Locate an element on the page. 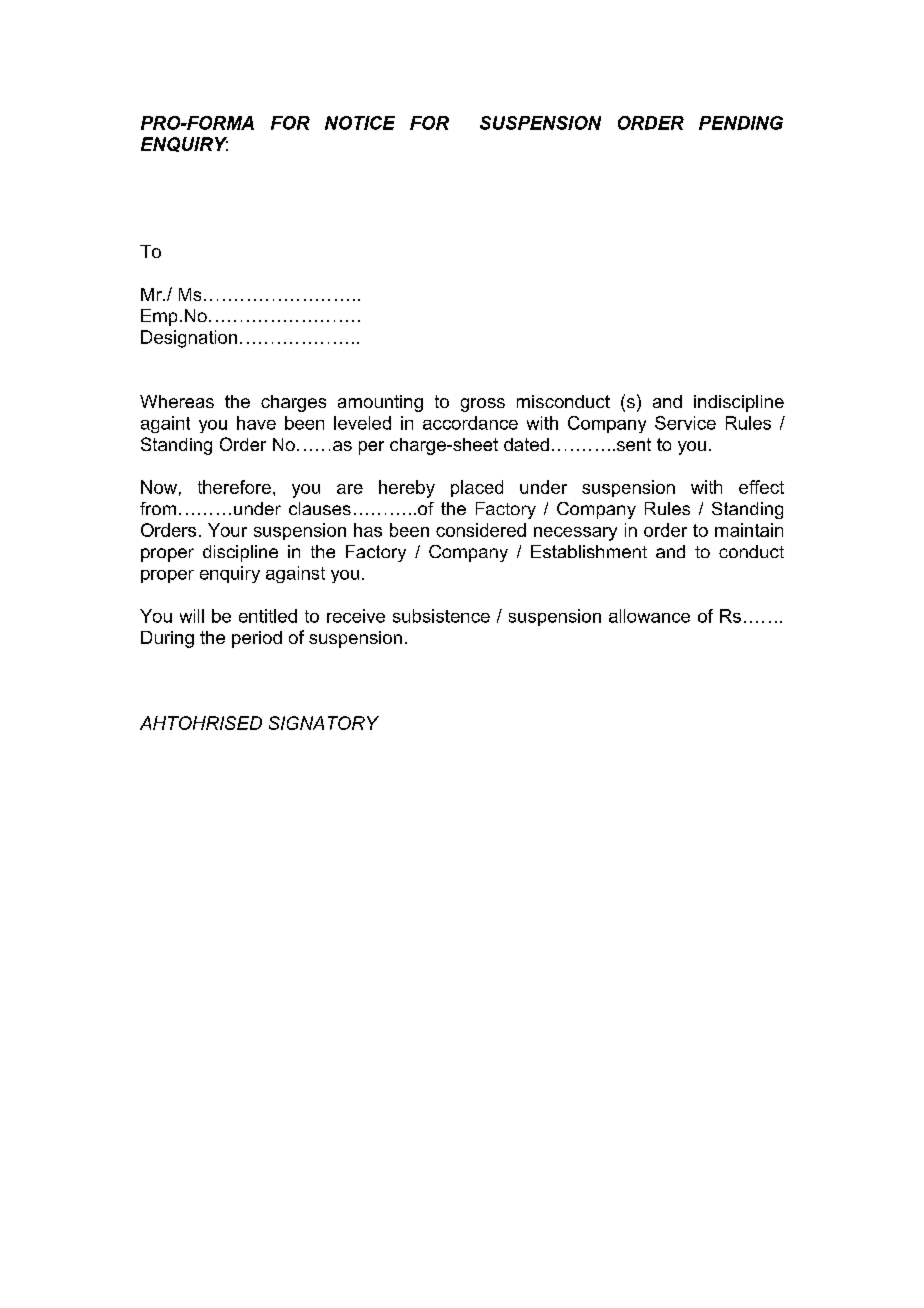  Designation is located at coordinates (189, 339).
